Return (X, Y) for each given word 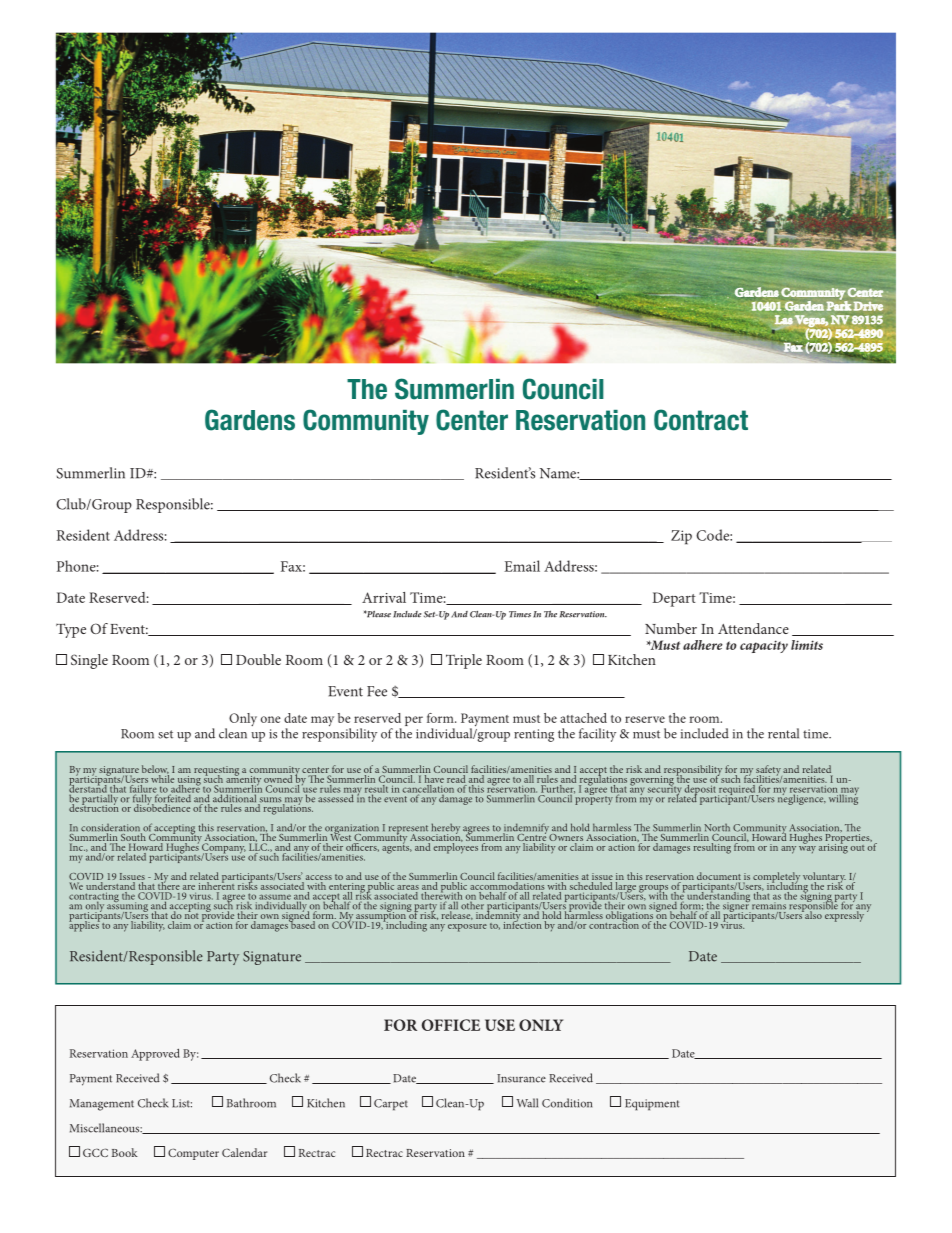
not (192, 914)
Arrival (384, 597)
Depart (674, 599)
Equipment (652, 1105)
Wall (527, 1103)
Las (784, 320)
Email (522, 566)
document (719, 877)
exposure (467, 928)
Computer (193, 1154)
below (155, 770)
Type (71, 630)
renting (534, 735)
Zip (681, 537)
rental (783, 733)
